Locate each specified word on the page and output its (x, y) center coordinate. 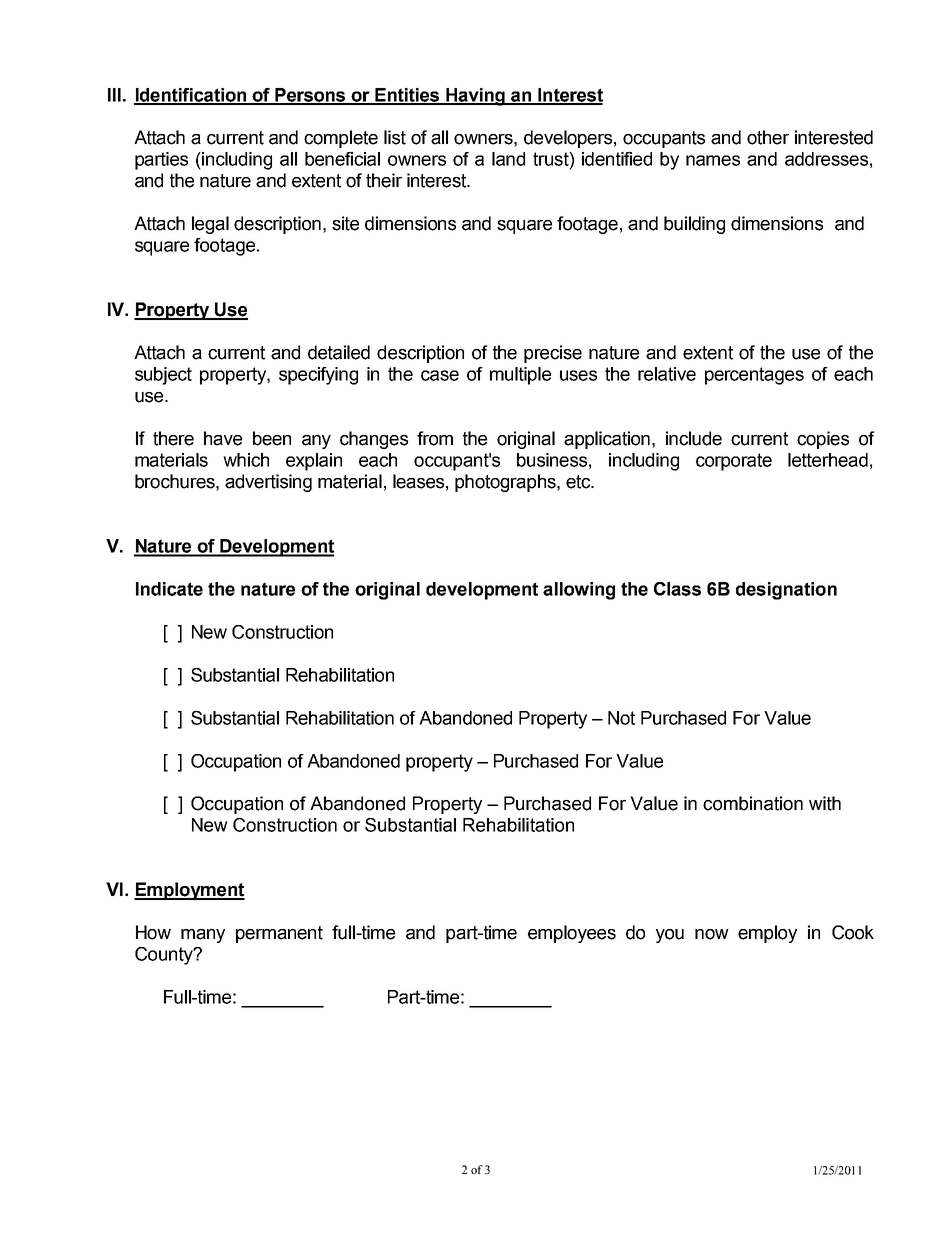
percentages (754, 376)
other (768, 137)
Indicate (169, 589)
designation (786, 591)
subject (163, 376)
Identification (191, 96)
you (670, 936)
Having (475, 97)
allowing (579, 591)
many (203, 936)
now (712, 934)
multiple (520, 376)
